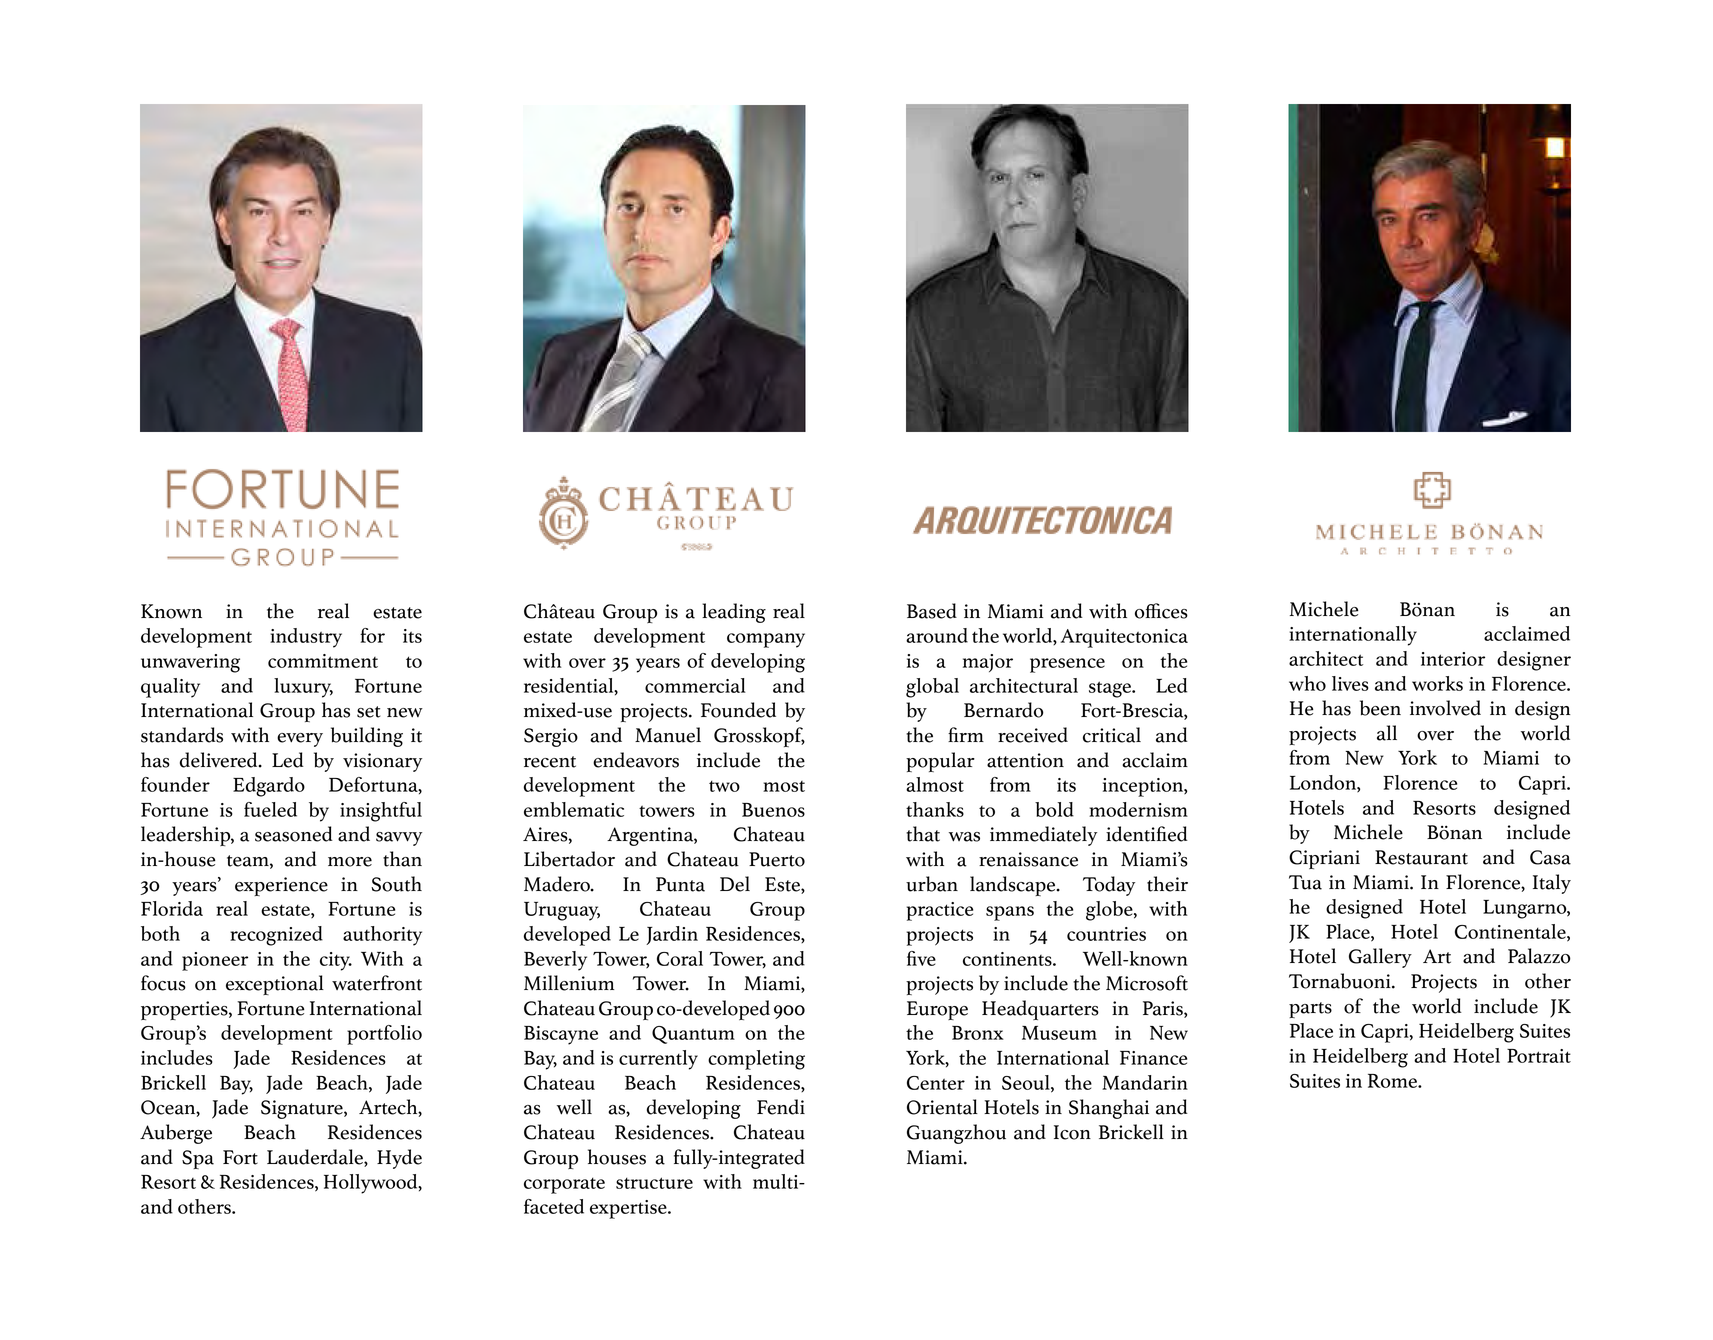 Image resolution: width=1713 pixels, height=1340 pixels. What do you see at coordinates (978, 1033) in the screenshot?
I see `Bronx` at bounding box center [978, 1033].
